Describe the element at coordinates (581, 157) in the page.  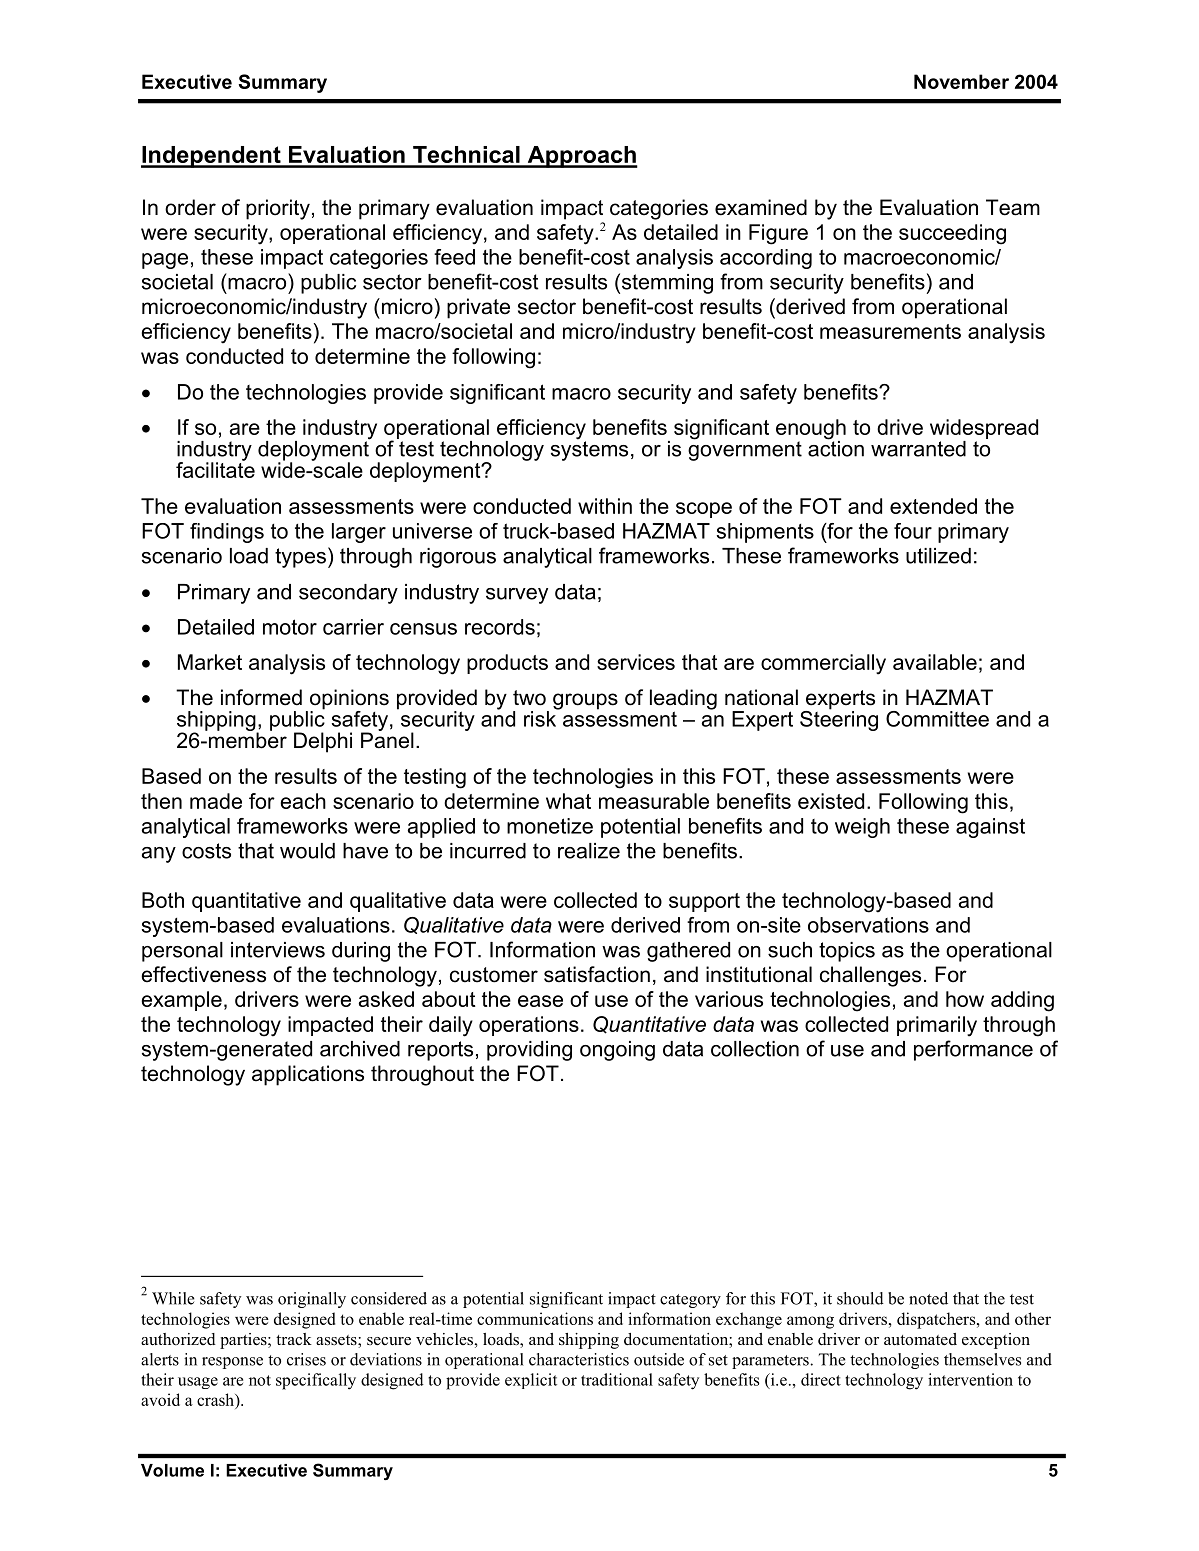
I see `Approach` at that location.
